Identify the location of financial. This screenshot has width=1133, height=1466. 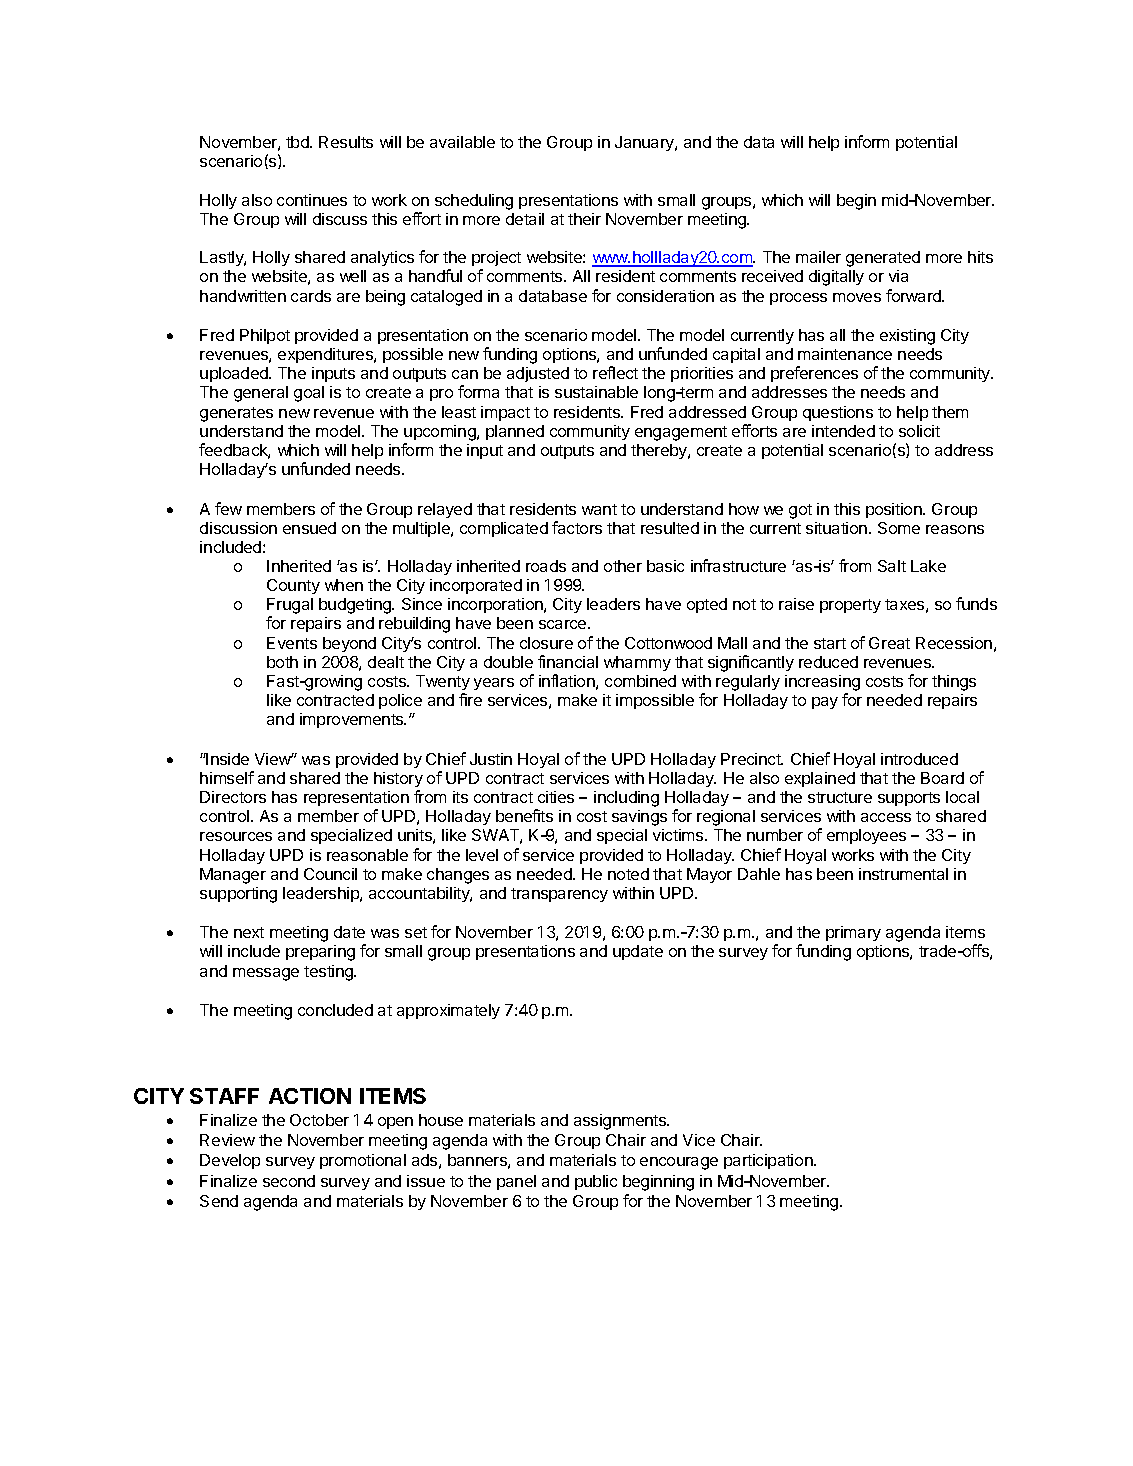
(568, 661).
